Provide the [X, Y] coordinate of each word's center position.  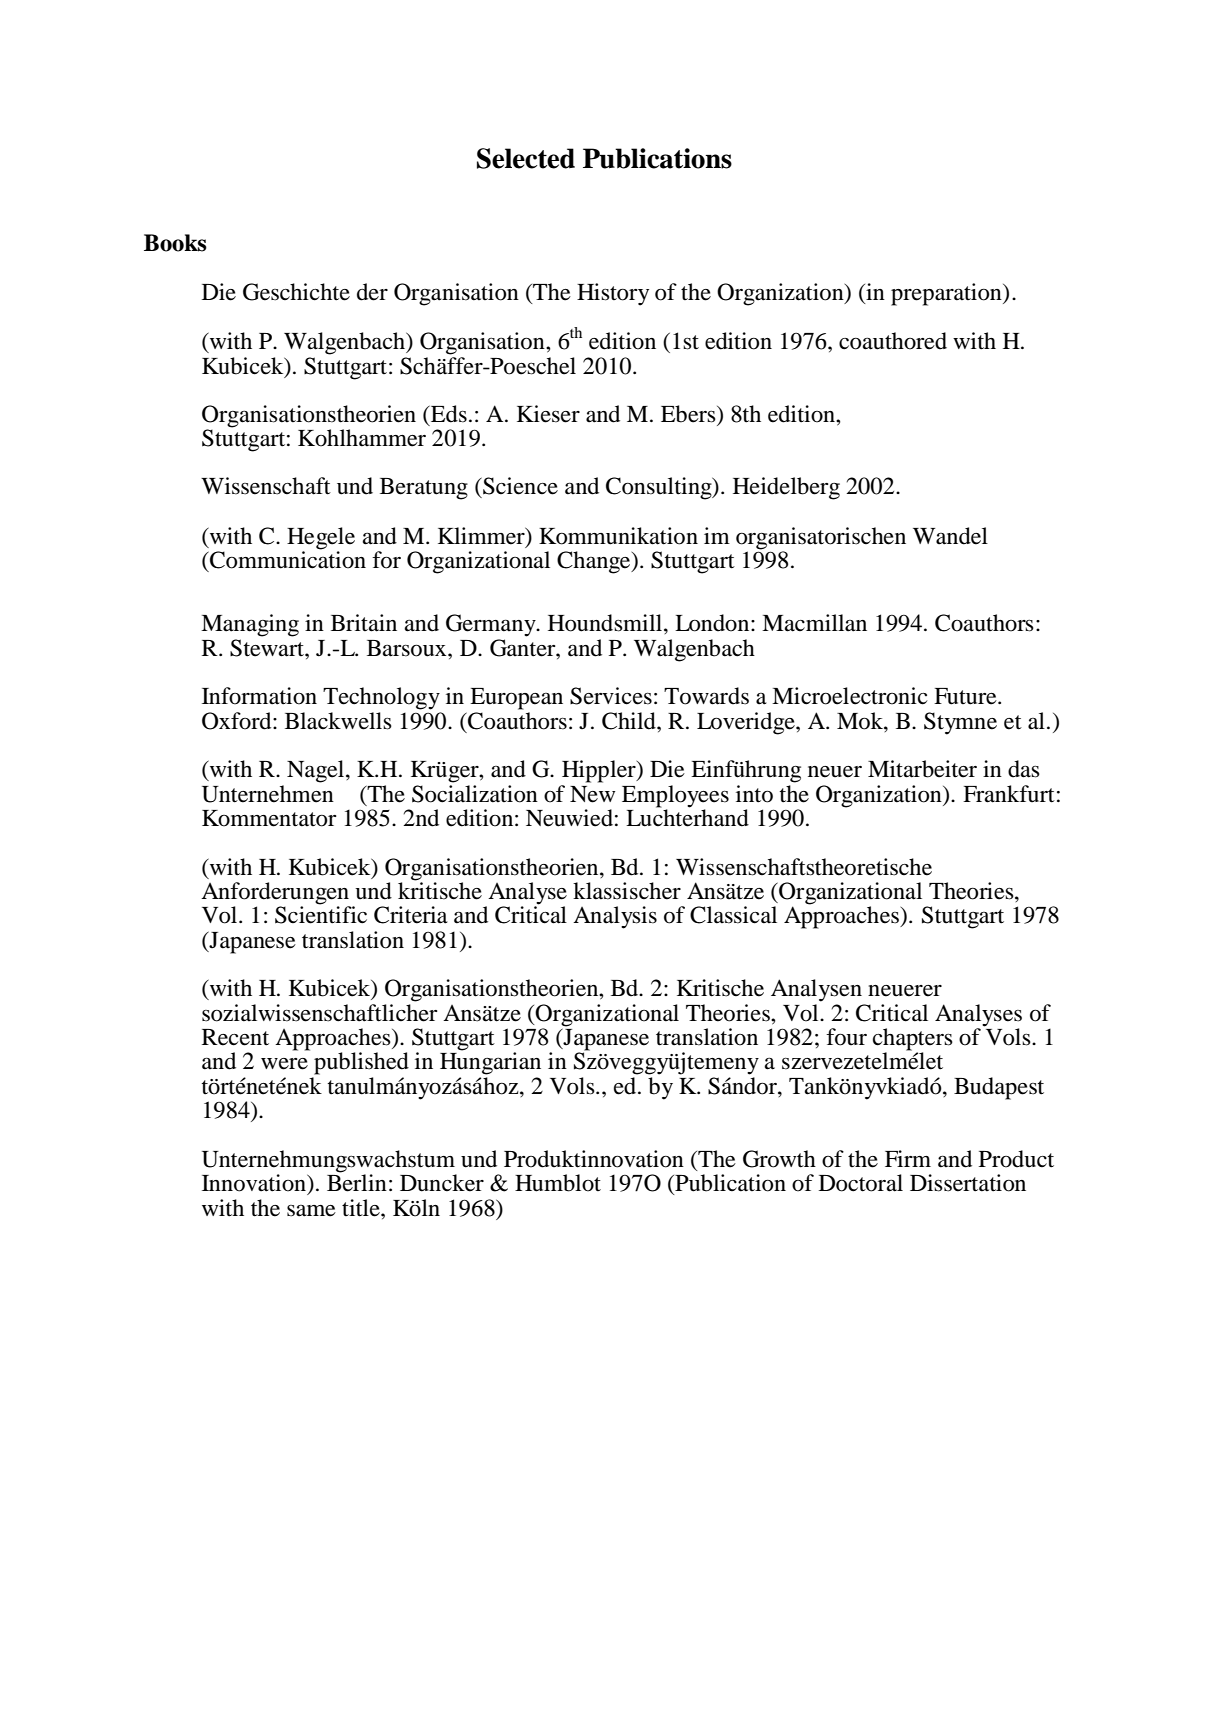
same [311, 1211]
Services [611, 696]
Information [259, 696]
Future [966, 696]
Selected [526, 158]
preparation [947, 294]
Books [175, 243]
